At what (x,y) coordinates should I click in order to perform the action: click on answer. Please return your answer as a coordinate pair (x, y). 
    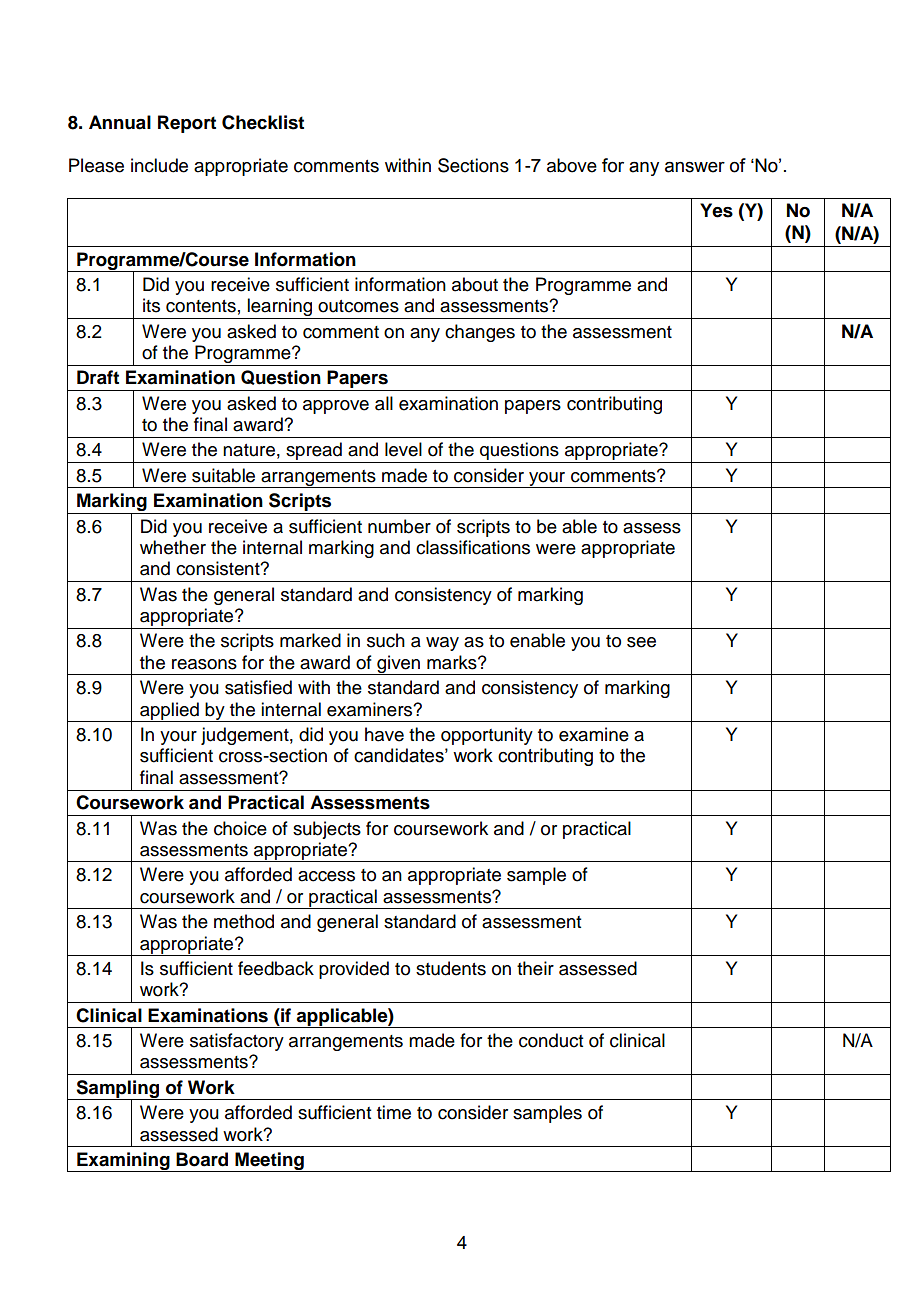
    Looking at the image, I should click on (695, 167).
